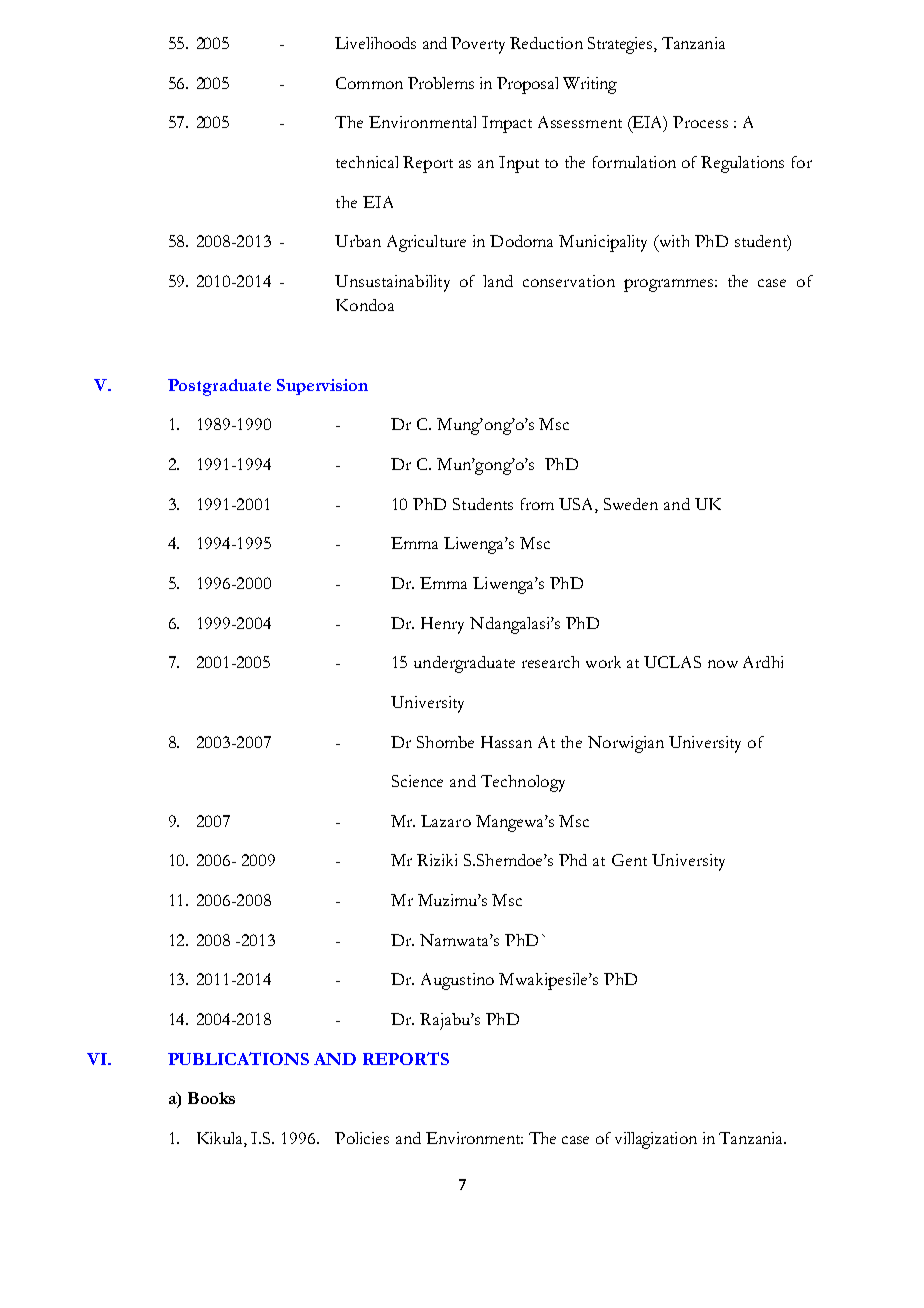  I want to click on Supervision, so click(322, 387).
